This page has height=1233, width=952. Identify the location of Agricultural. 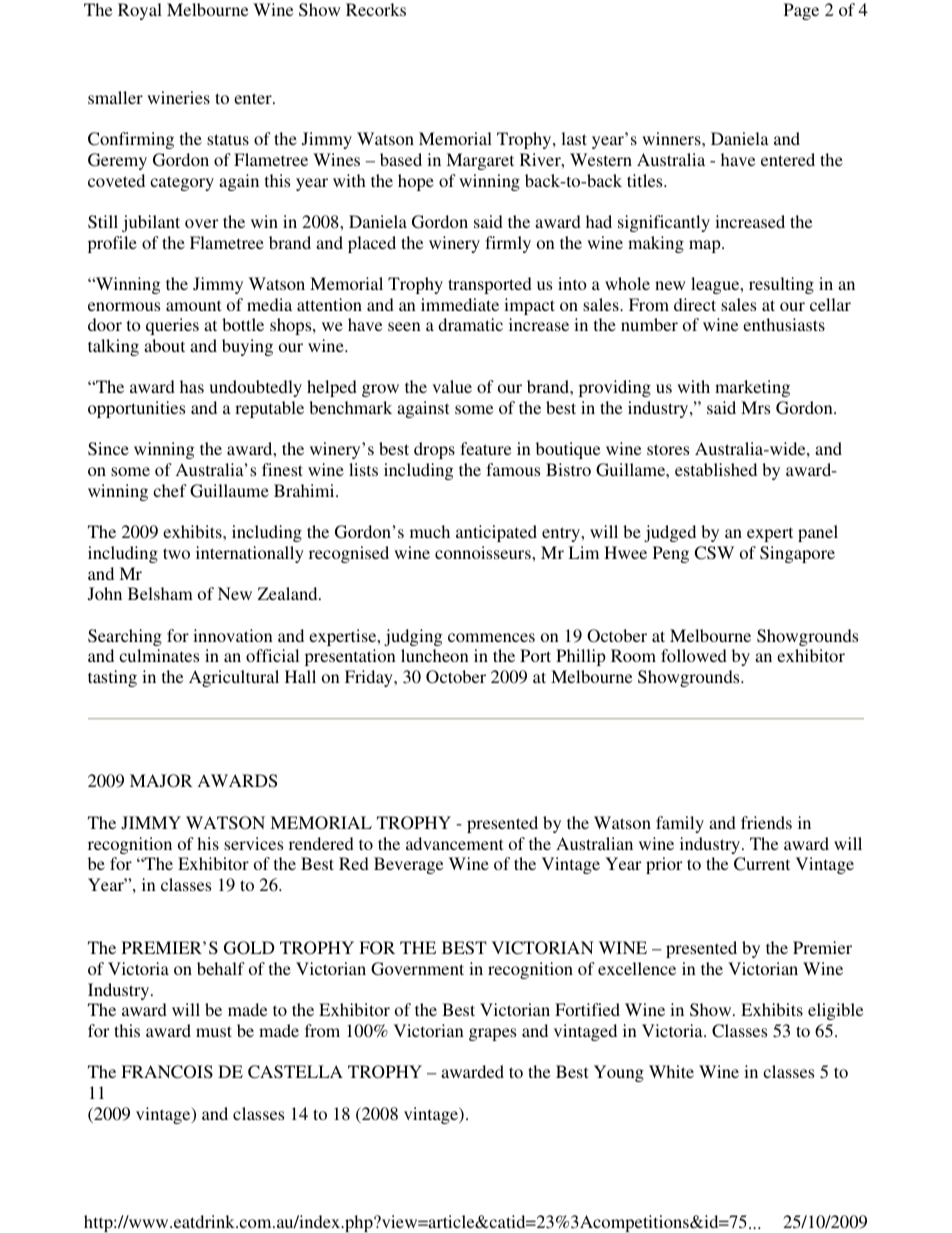
(234, 678).
